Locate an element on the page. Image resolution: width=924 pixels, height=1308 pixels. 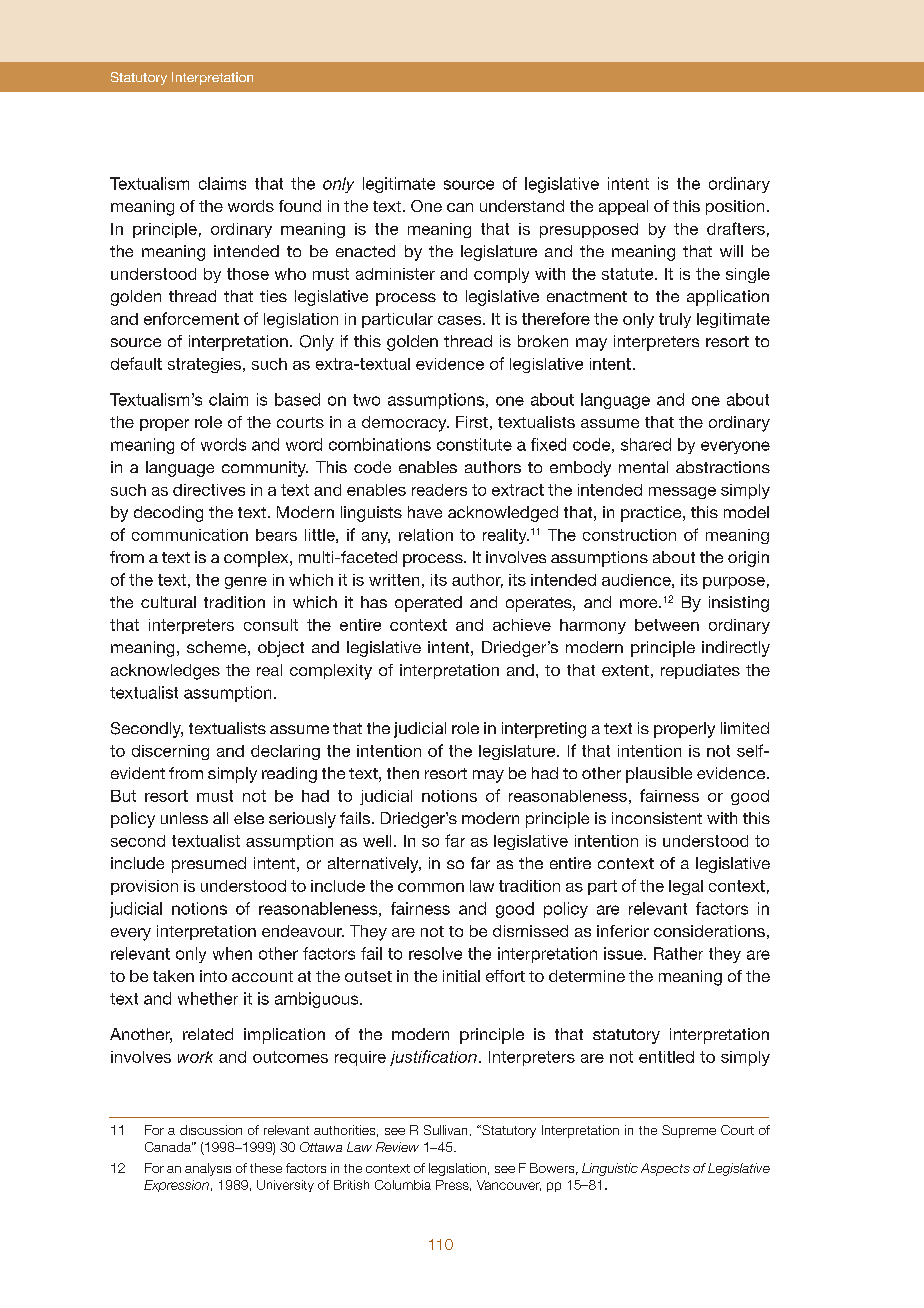
then is located at coordinates (403, 773).
